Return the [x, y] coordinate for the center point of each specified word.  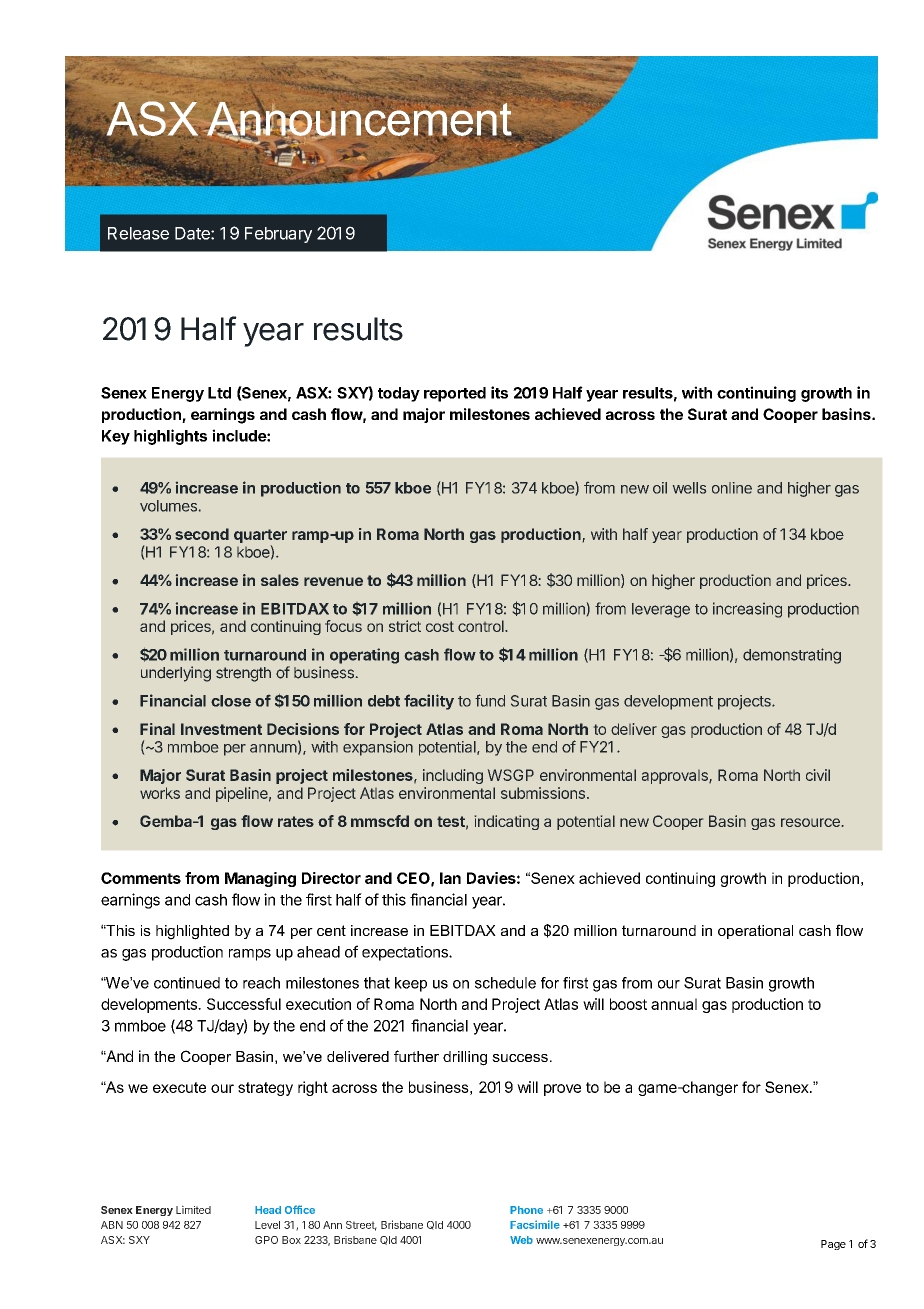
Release [138, 233]
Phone [526, 1210]
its [499, 392]
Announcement [359, 118]
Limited [193, 1209]
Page [833, 1245]
